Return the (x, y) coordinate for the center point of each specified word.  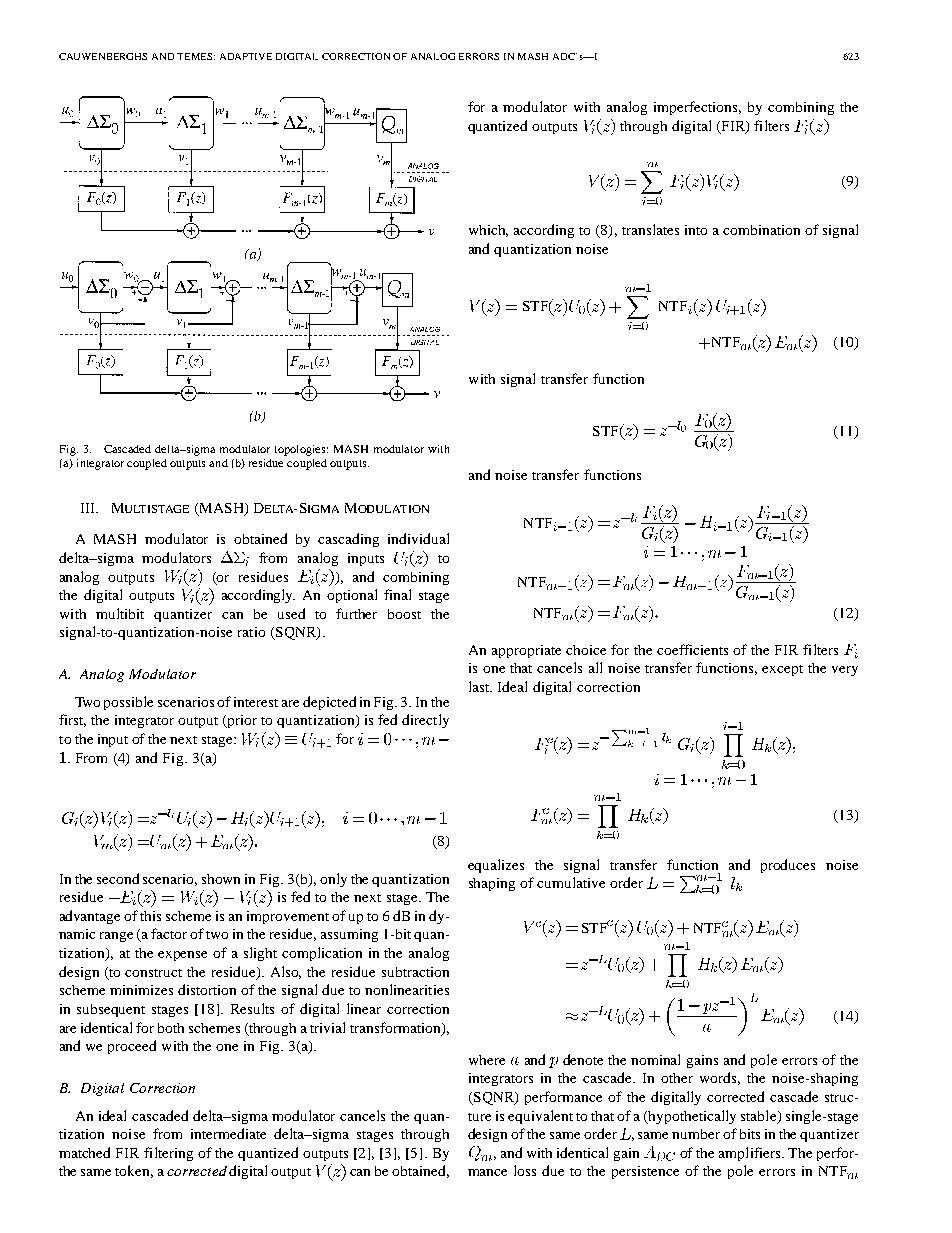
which (488, 231)
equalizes (496, 866)
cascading (348, 540)
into (696, 230)
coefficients (692, 649)
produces (788, 866)
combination (761, 230)
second (118, 878)
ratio (251, 632)
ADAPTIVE (246, 56)
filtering (168, 1154)
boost (404, 614)
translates (650, 229)
